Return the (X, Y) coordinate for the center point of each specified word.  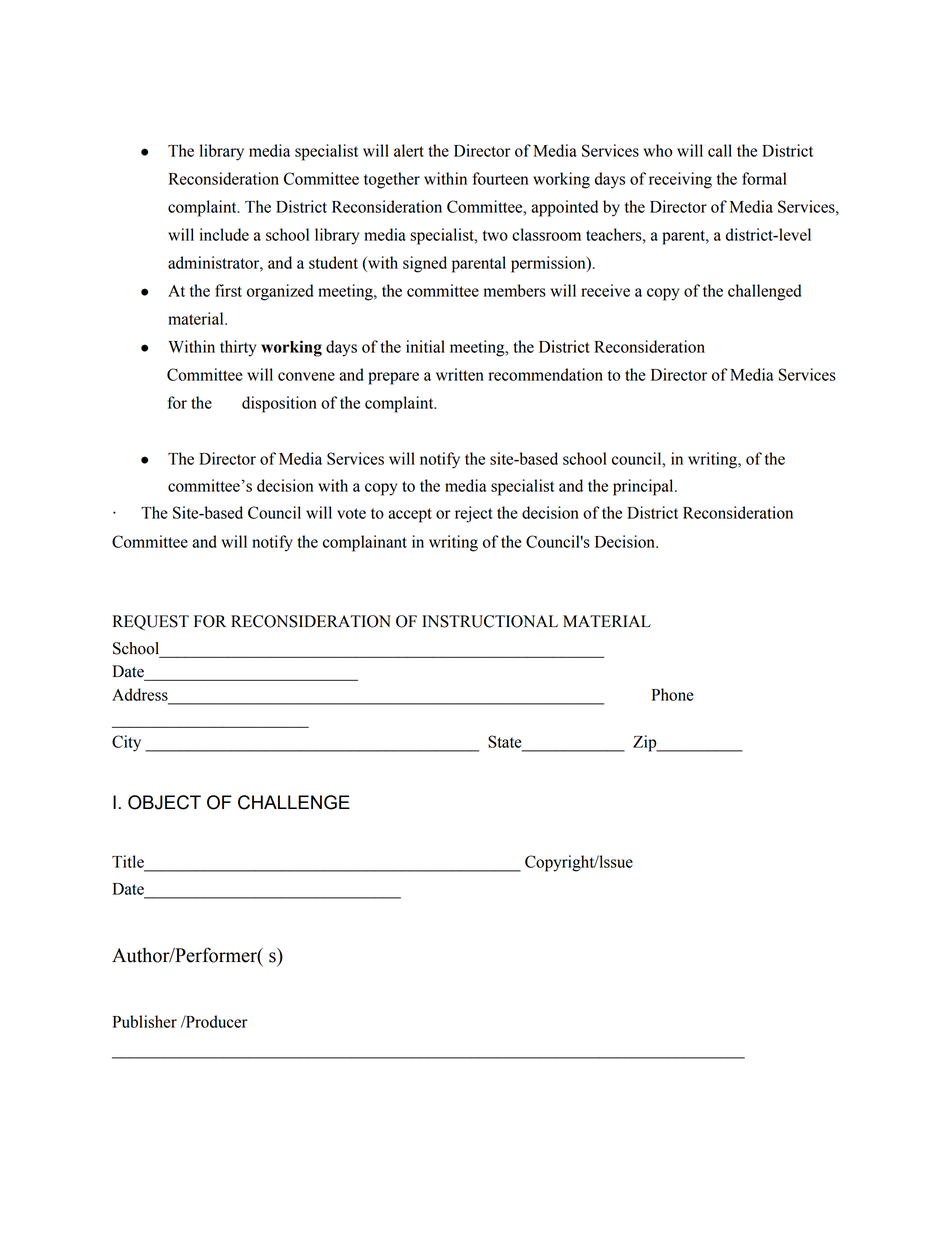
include (224, 234)
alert (409, 150)
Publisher (145, 1021)
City (126, 743)
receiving (680, 180)
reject (474, 514)
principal (644, 487)
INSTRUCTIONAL (490, 621)
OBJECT (164, 802)
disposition (279, 404)
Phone (673, 694)
